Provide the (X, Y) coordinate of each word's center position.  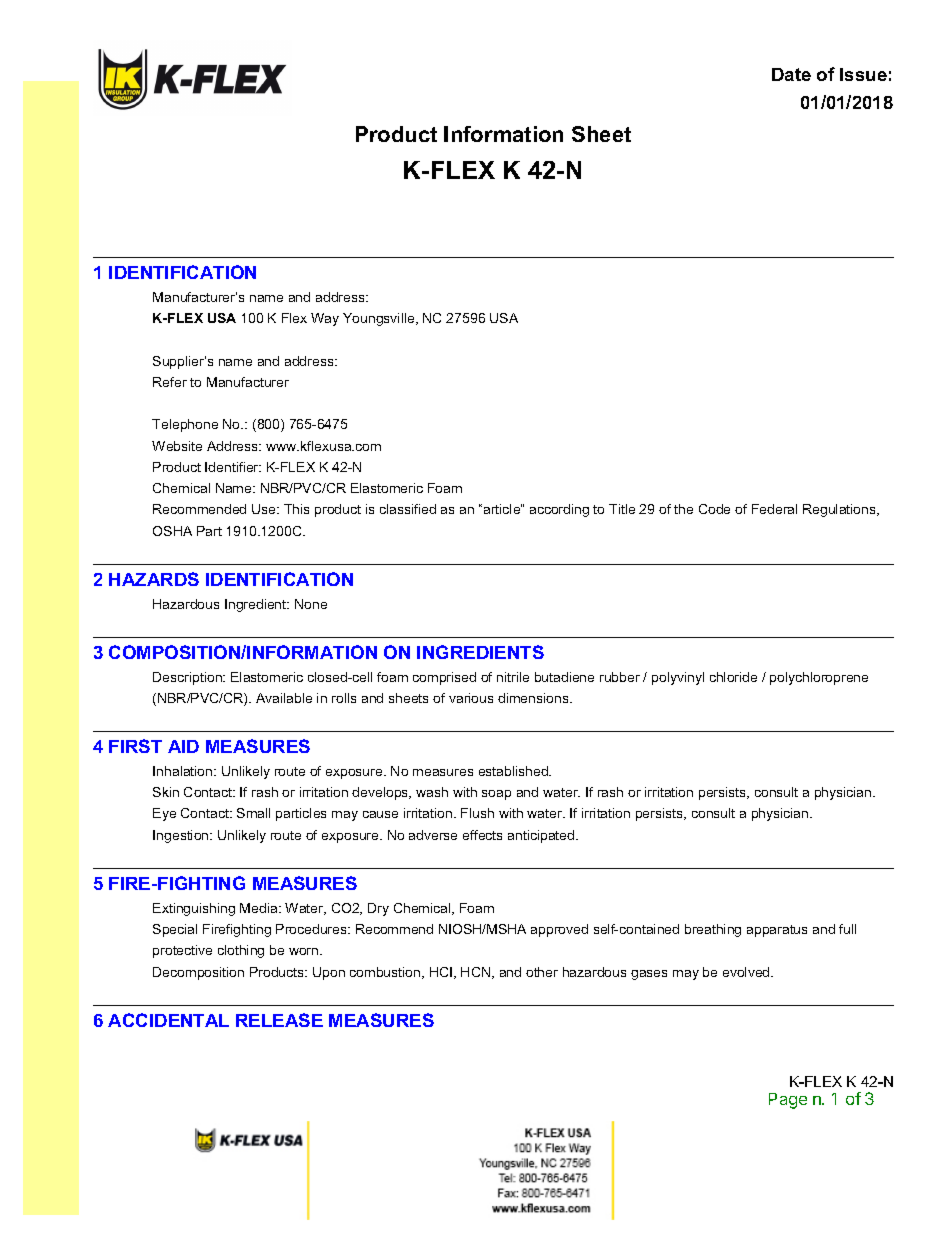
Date (791, 74)
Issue (863, 74)
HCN (477, 973)
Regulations (840, 510)
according (559, 510)
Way (325, 319)
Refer (170, 382)
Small (253, 813)
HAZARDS (154, 579)
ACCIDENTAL (168, 1020)
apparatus (777, 931)
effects (482, 835)
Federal (774, 509)
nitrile (513, 677)
